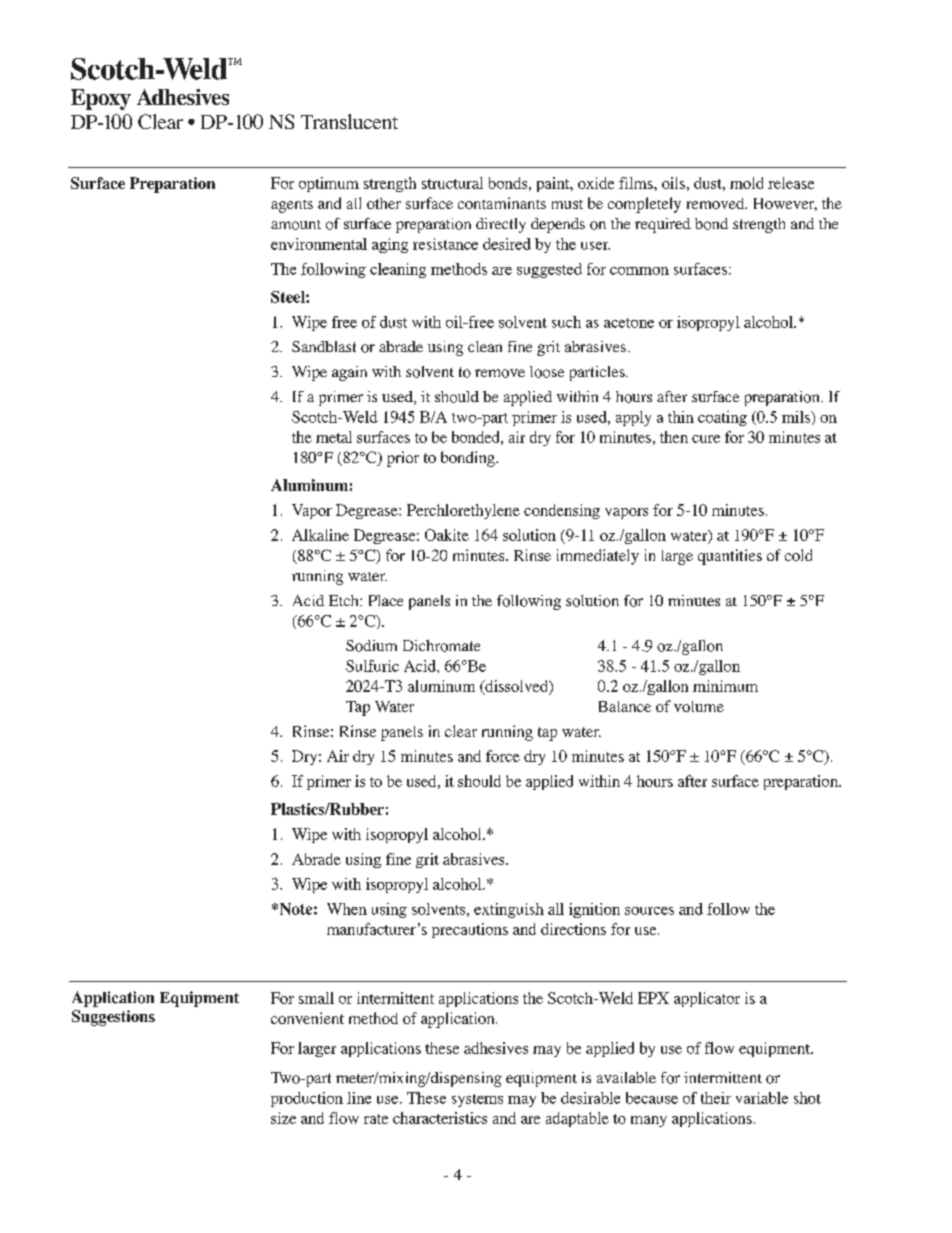  Describe the element at coordinates (101, 99) in the document. I see `Epoxy` at that location.
